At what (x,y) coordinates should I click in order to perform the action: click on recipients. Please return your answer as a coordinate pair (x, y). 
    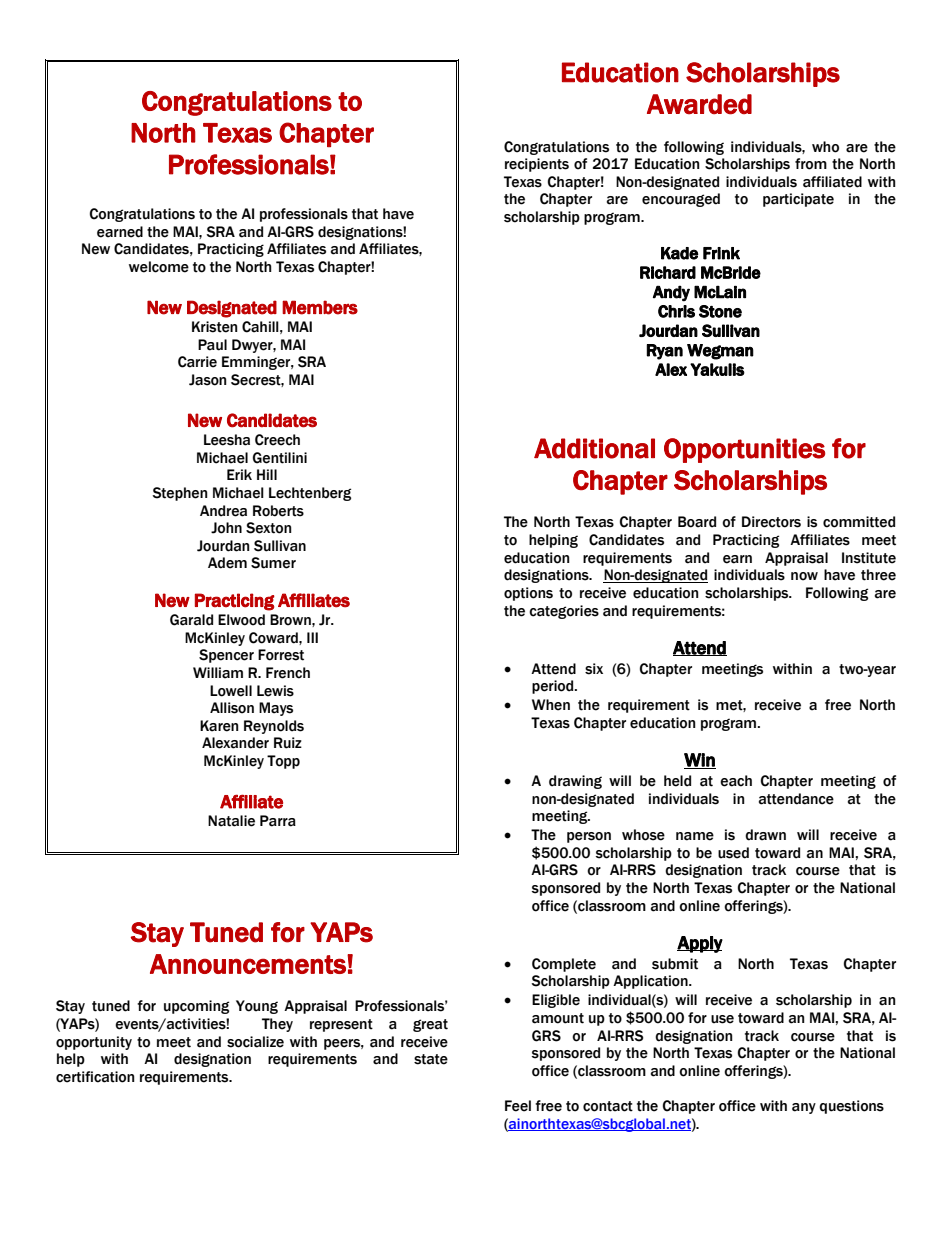
    Looking at the image, I should click on (537, 165).
